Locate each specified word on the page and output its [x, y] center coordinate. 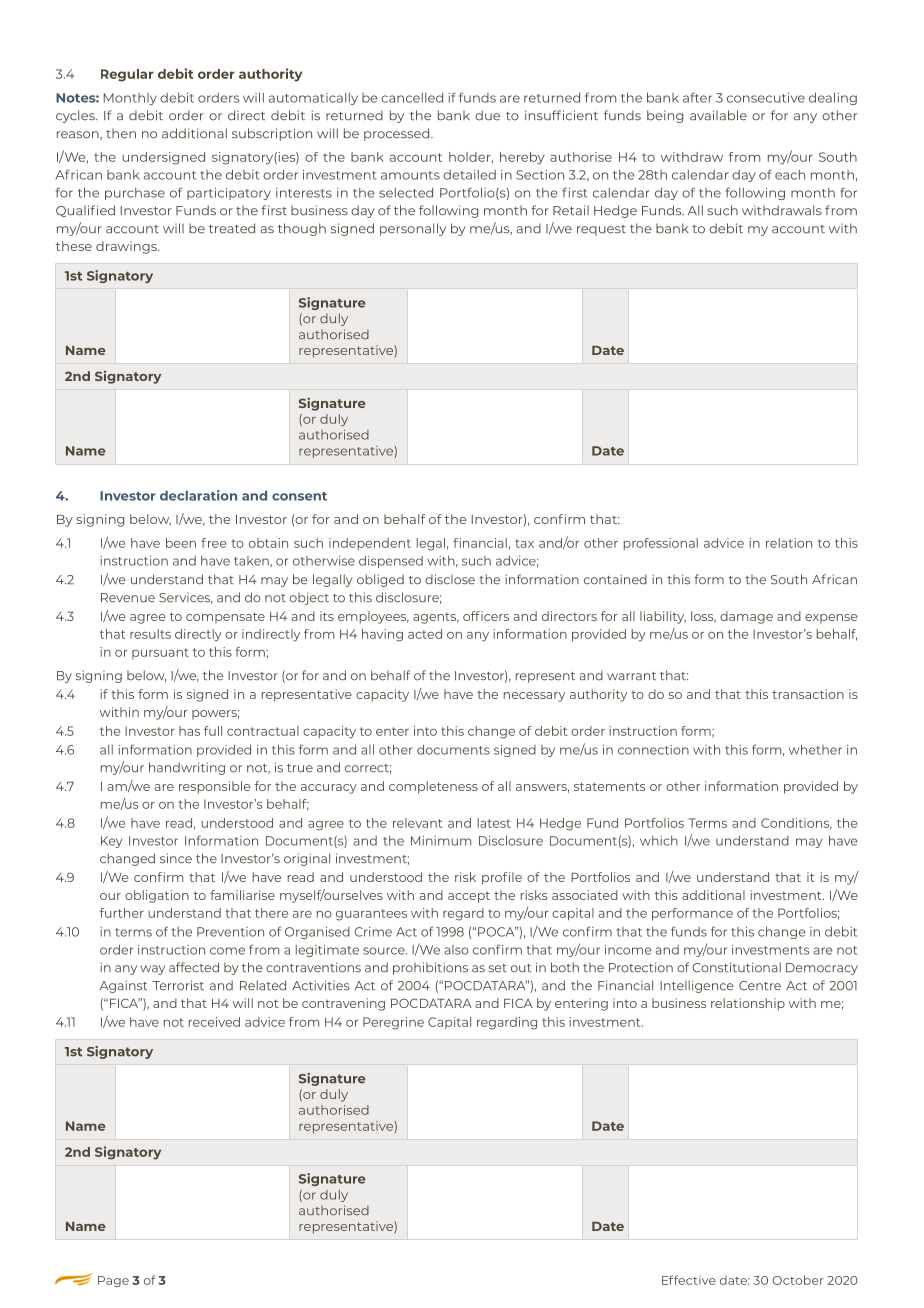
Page [113, 1281]
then [121, 133]
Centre [760, 986]
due [487, 115]
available [718, 115]
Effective [689, 1280]
